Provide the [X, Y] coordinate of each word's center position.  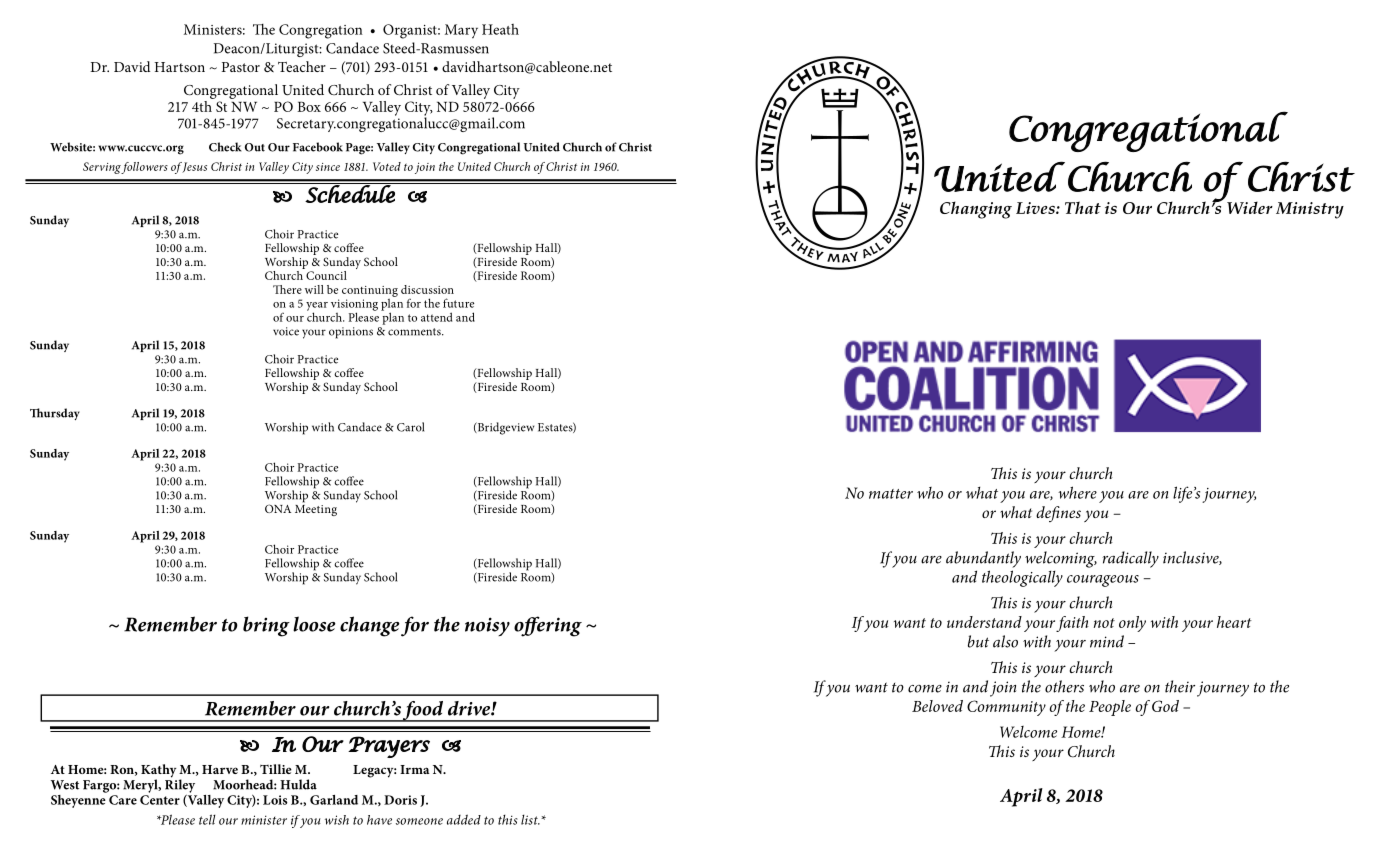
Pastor [241, 67]
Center [160, 800]
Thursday [55, 414]
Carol [410, 427]
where [1077, 492]
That [1083, 207]
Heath [500, 29]
